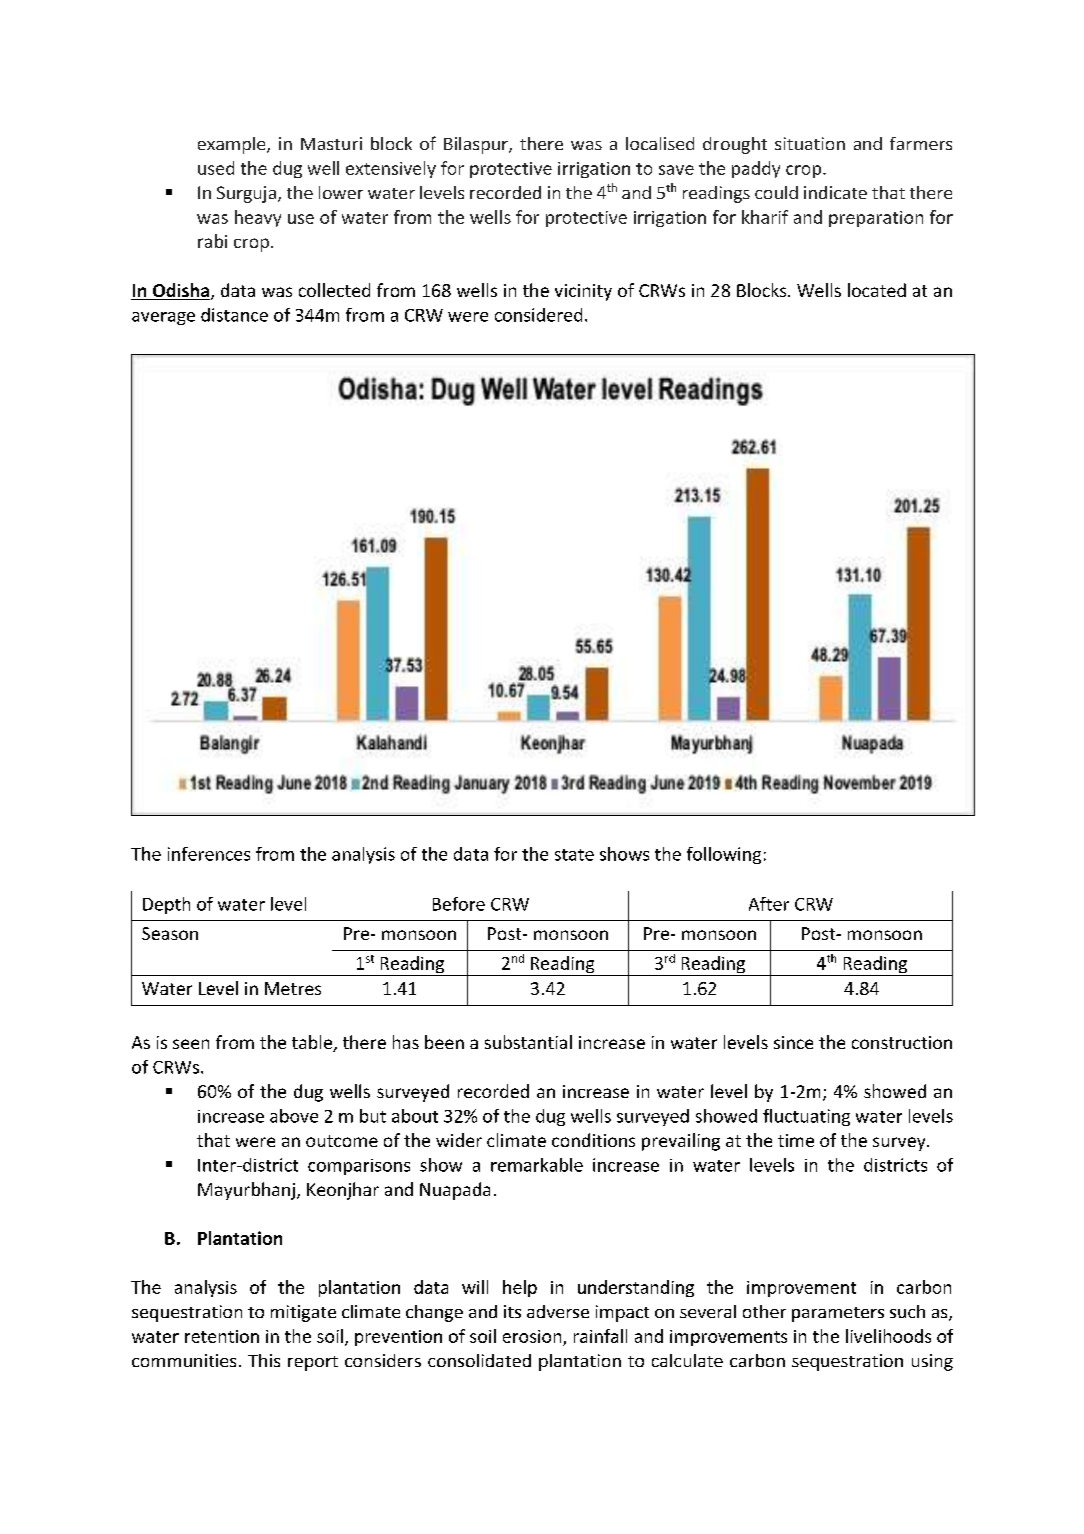 The width and height of the document is (1084, 1534). What do you see at coordinates (835, 192) in the document?
I see `indicate` at bounding box center [835, 192].
